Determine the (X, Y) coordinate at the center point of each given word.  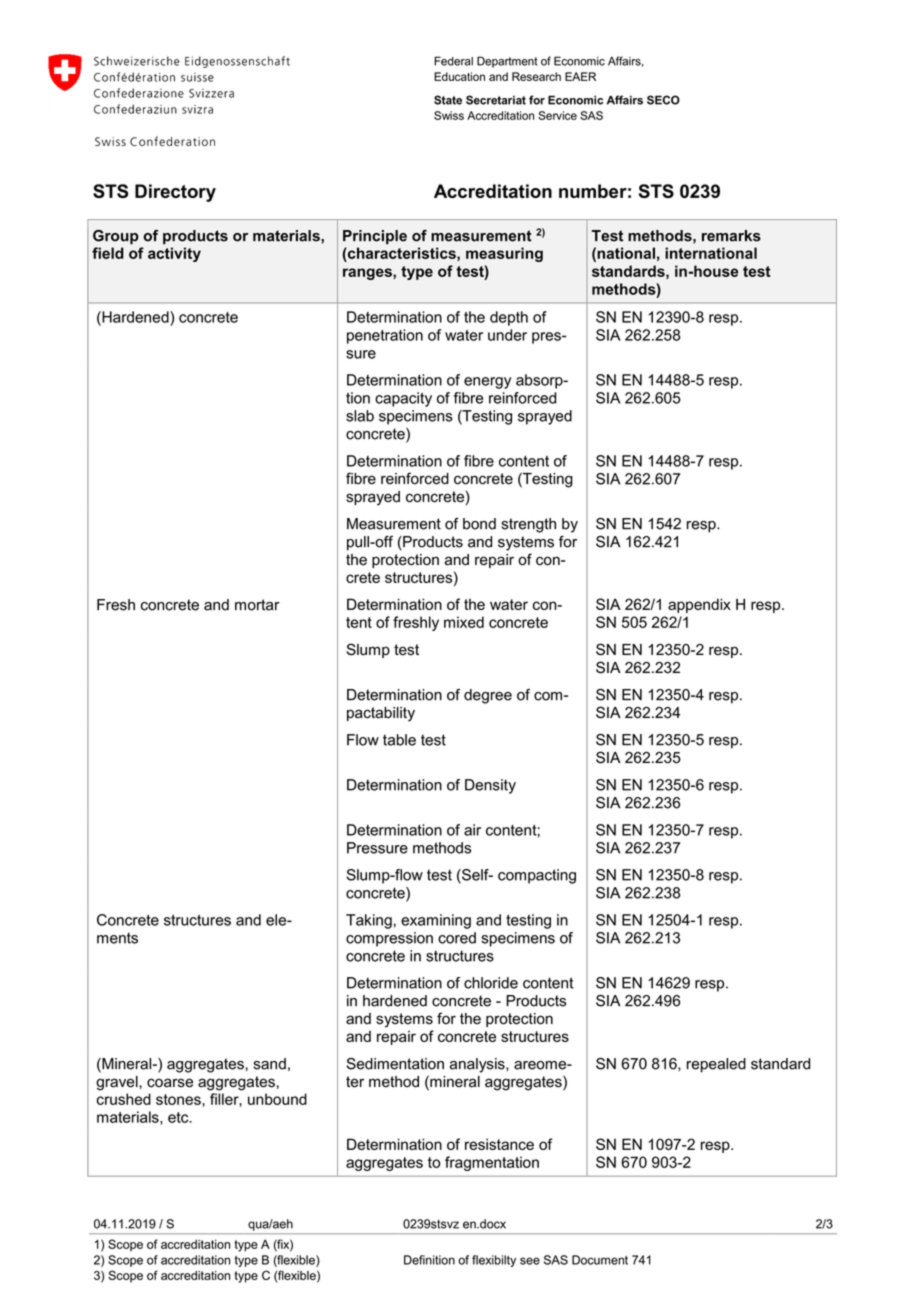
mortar (257, 605)
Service (557, 115)
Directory (175, 193)
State (448, 100)
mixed (464, 622)
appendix (699, 605)
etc (179, 1117)
